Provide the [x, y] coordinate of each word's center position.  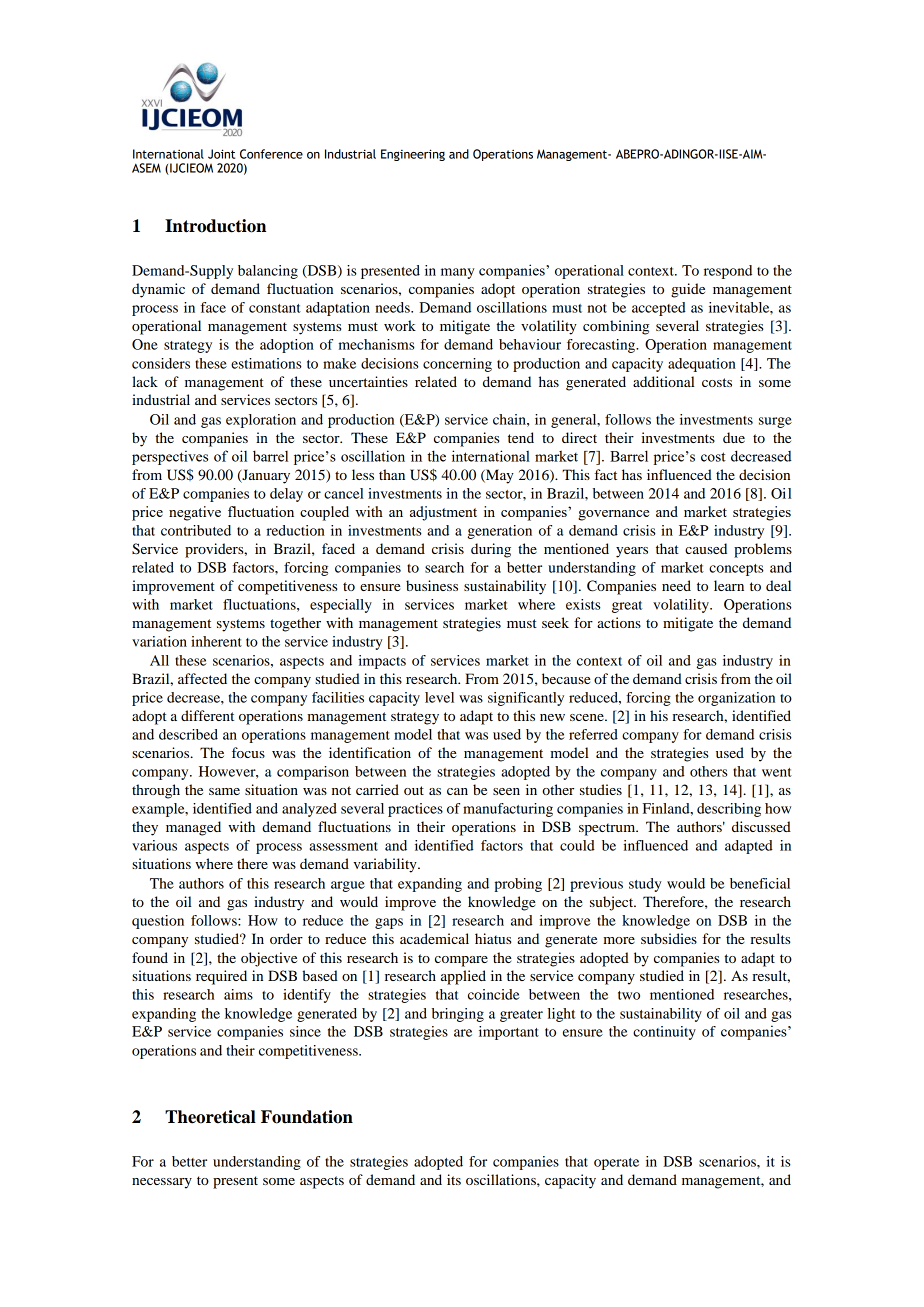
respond [728, 272]
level [439, 697]
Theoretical [210, 1117]
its [454, 1179]
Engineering [413, 155]
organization [736, 699]
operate [616, 1164]
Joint [221, 154]
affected [202, 678]
